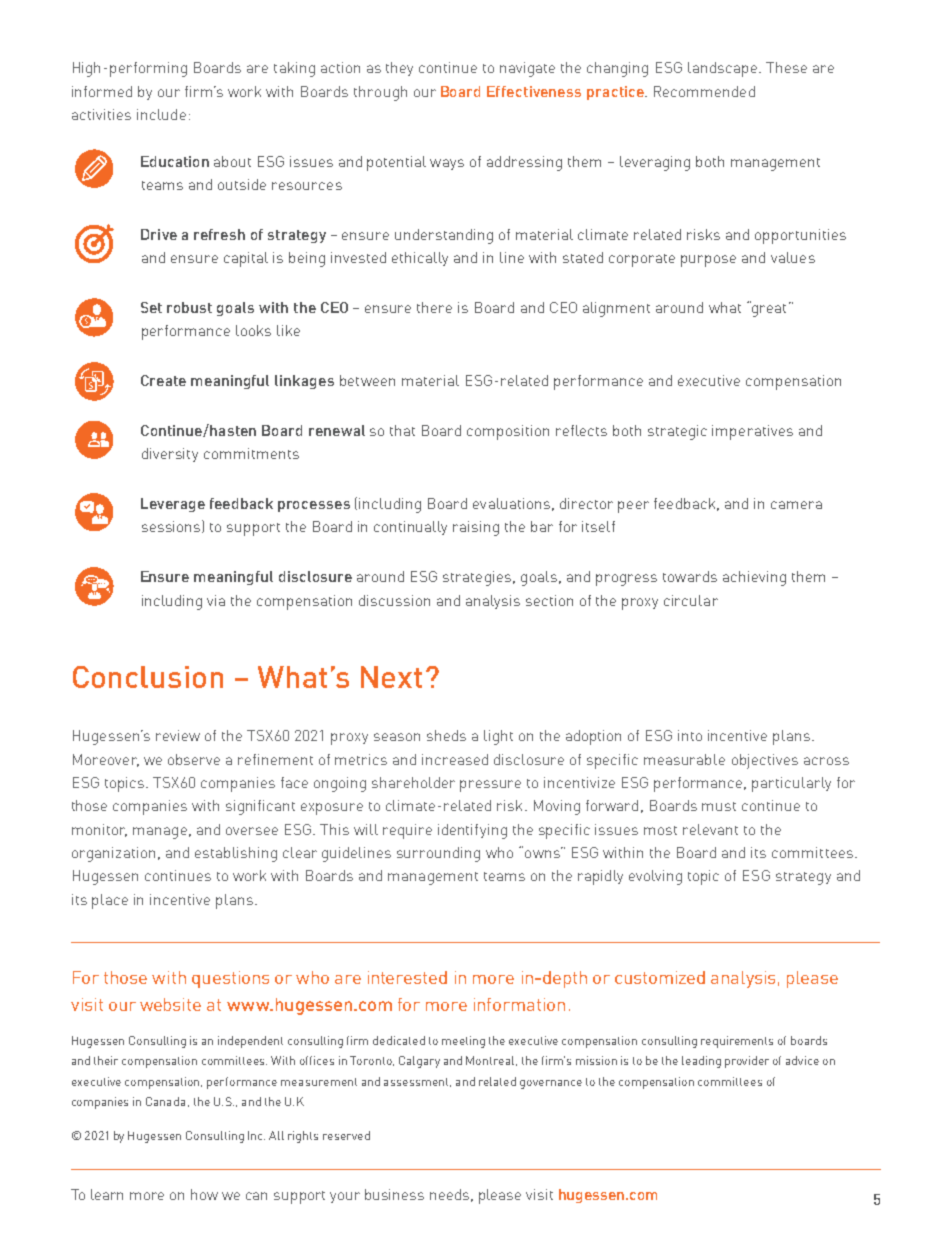 The height and width of the screenshot is (1233, 952). What do you see at coordinates (161, 114) in the screenshot?
I see `include` at bounding box center [161, 114].
